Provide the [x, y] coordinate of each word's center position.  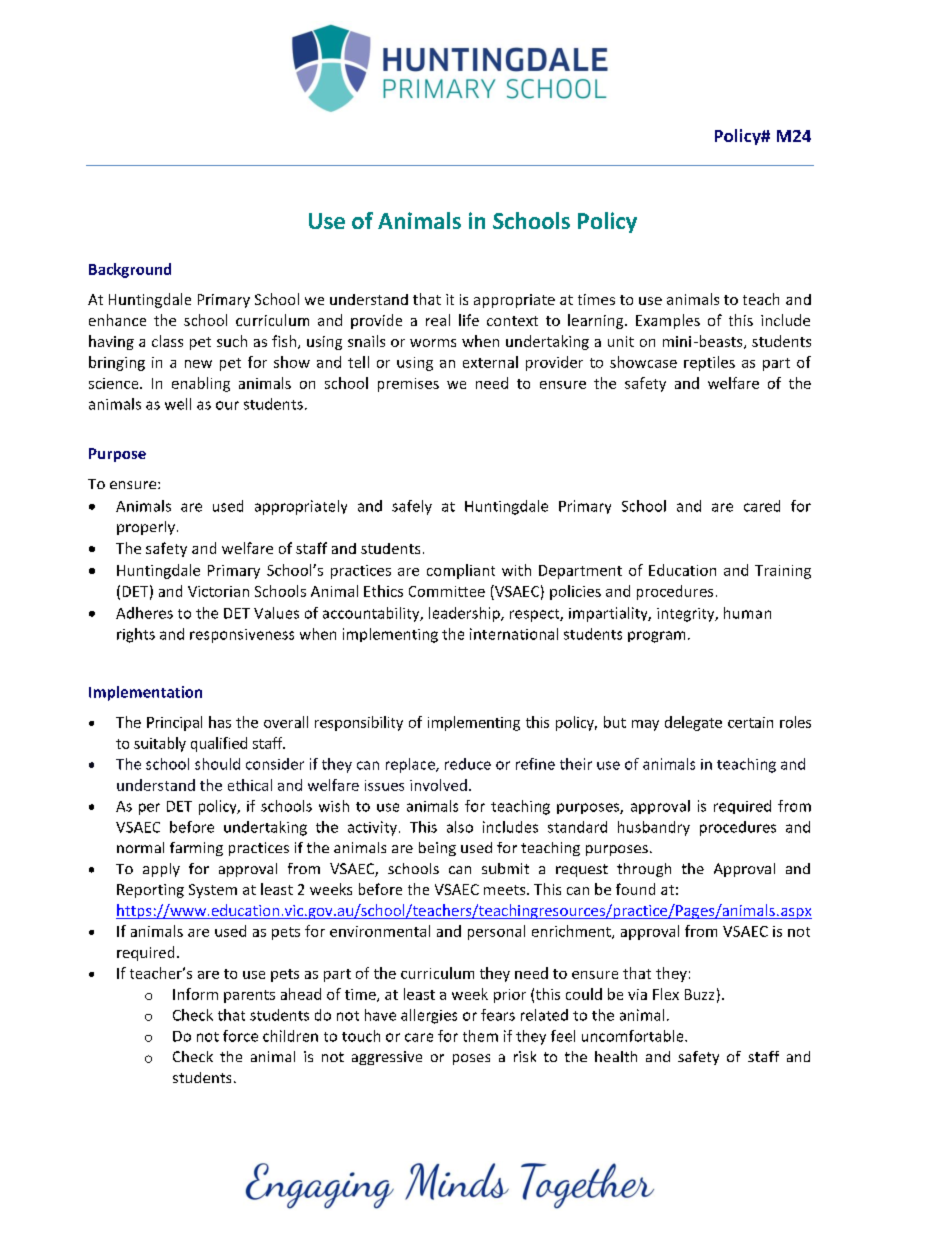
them [480, 1036]
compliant [461, 571]
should [217, 764]
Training [783, 572]
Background [130, 270]
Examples [668, 321]
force [240, 1036]
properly [146, 528]
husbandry [654, 828]
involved [438, 785]
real [438, 320]
